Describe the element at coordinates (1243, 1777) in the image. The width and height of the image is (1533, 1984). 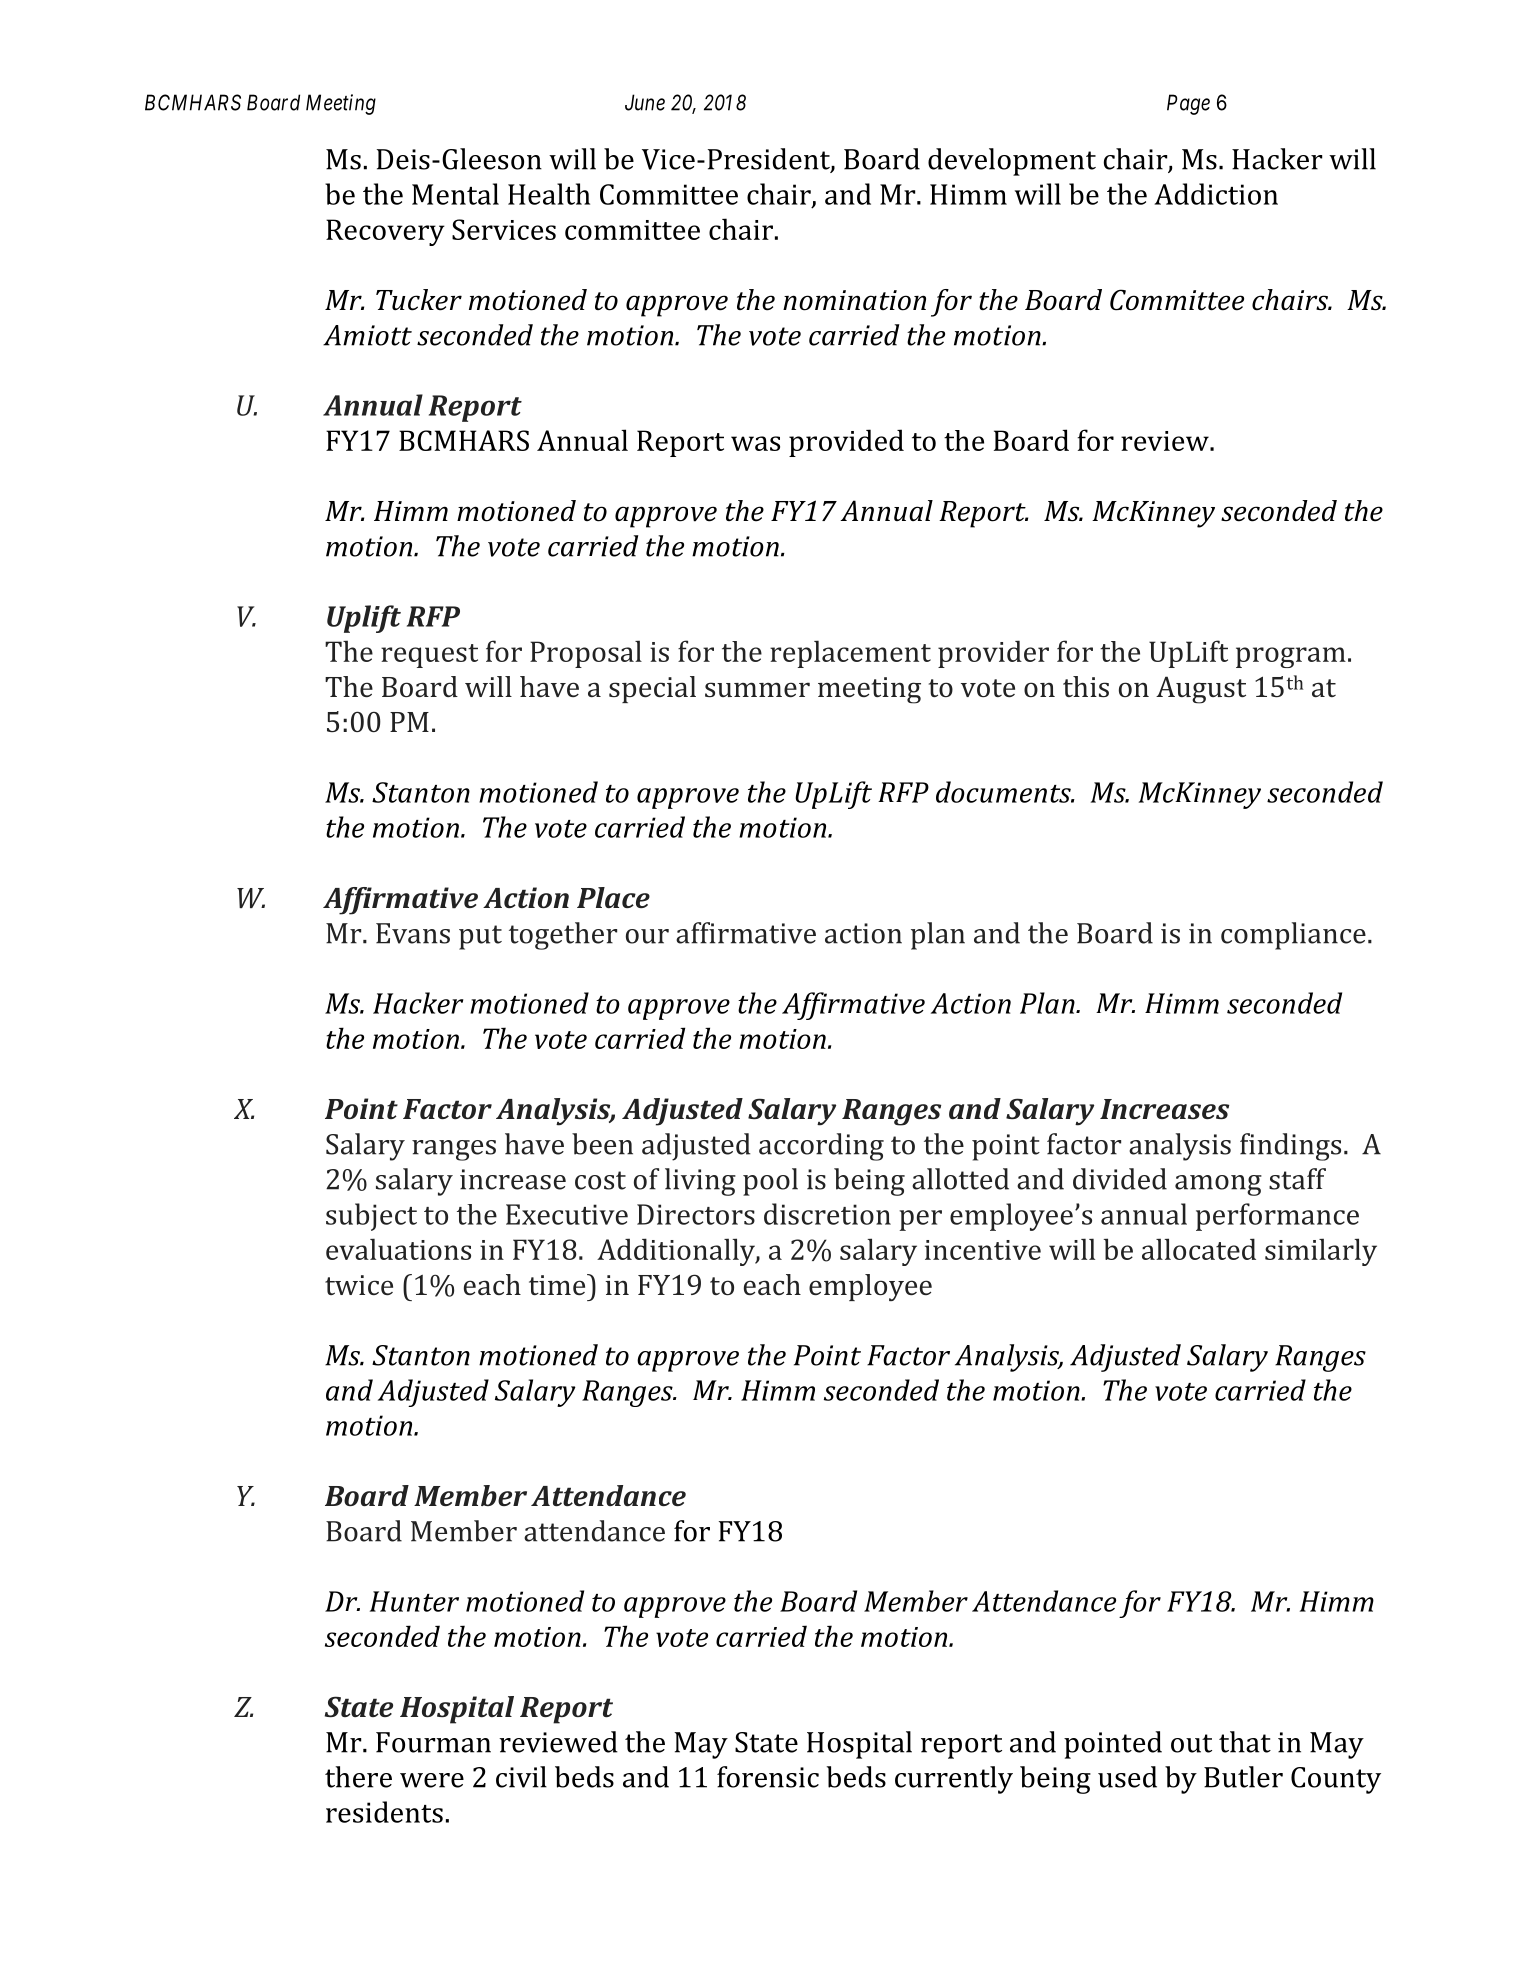
I see `Butler` at that location.
